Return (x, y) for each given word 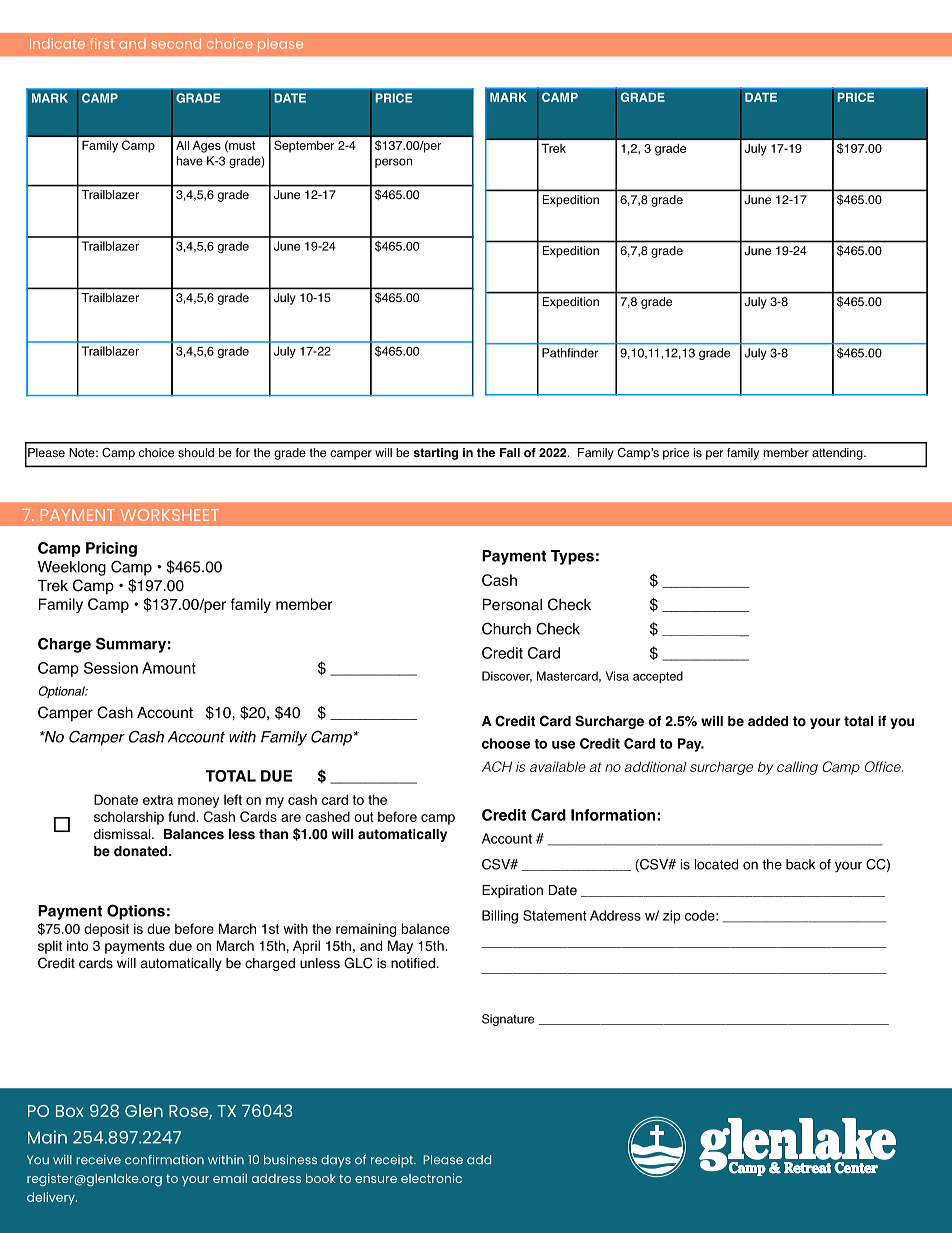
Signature (508, 1020)
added (768, 721)
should (196, 453)
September (304, 146)
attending (838, 454)
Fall (510, 452)
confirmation (164, 1160)
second (176, 43)
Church (506, 628)
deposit (106, 930)
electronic (431, 1178)
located (716, 864)
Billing (500, 917)
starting (435, 454)
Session (111, 668)
